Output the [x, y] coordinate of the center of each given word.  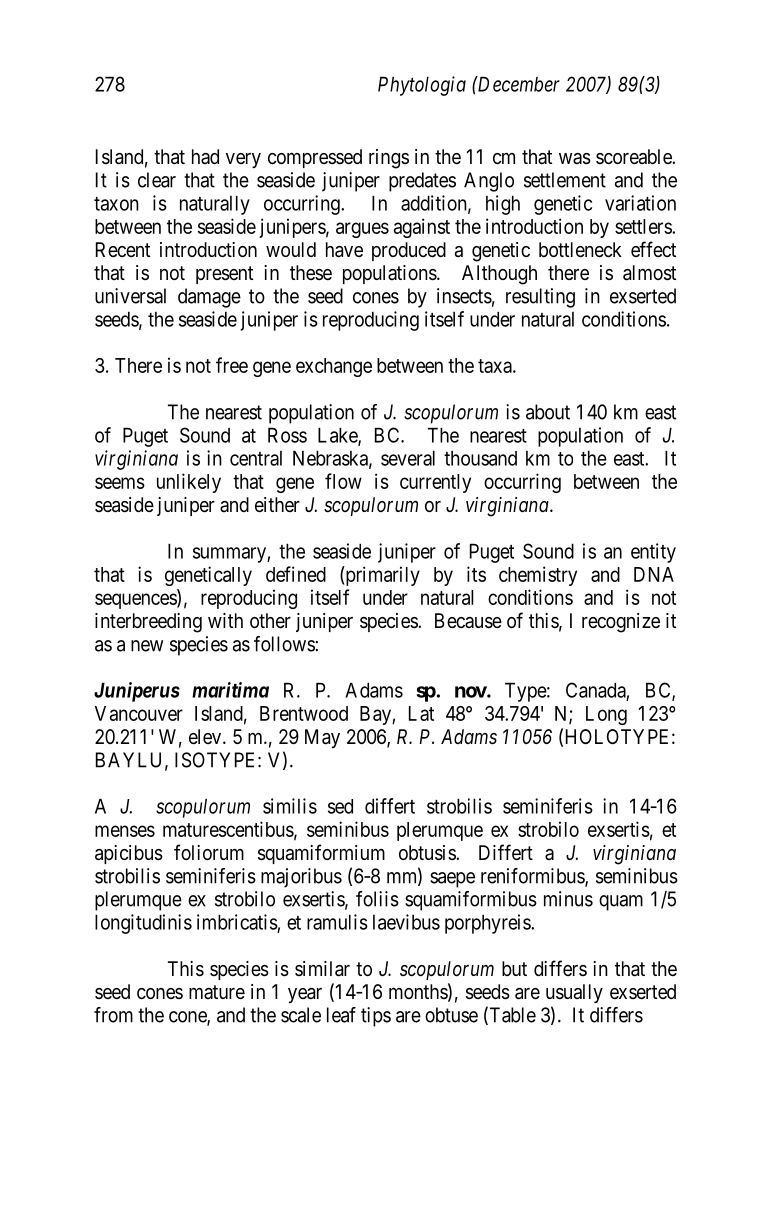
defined [296, 574]
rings [389, 159]
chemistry [538, 576]
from [113, 1015]
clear [157, 180]
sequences [136, 601]
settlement [565, 180]
